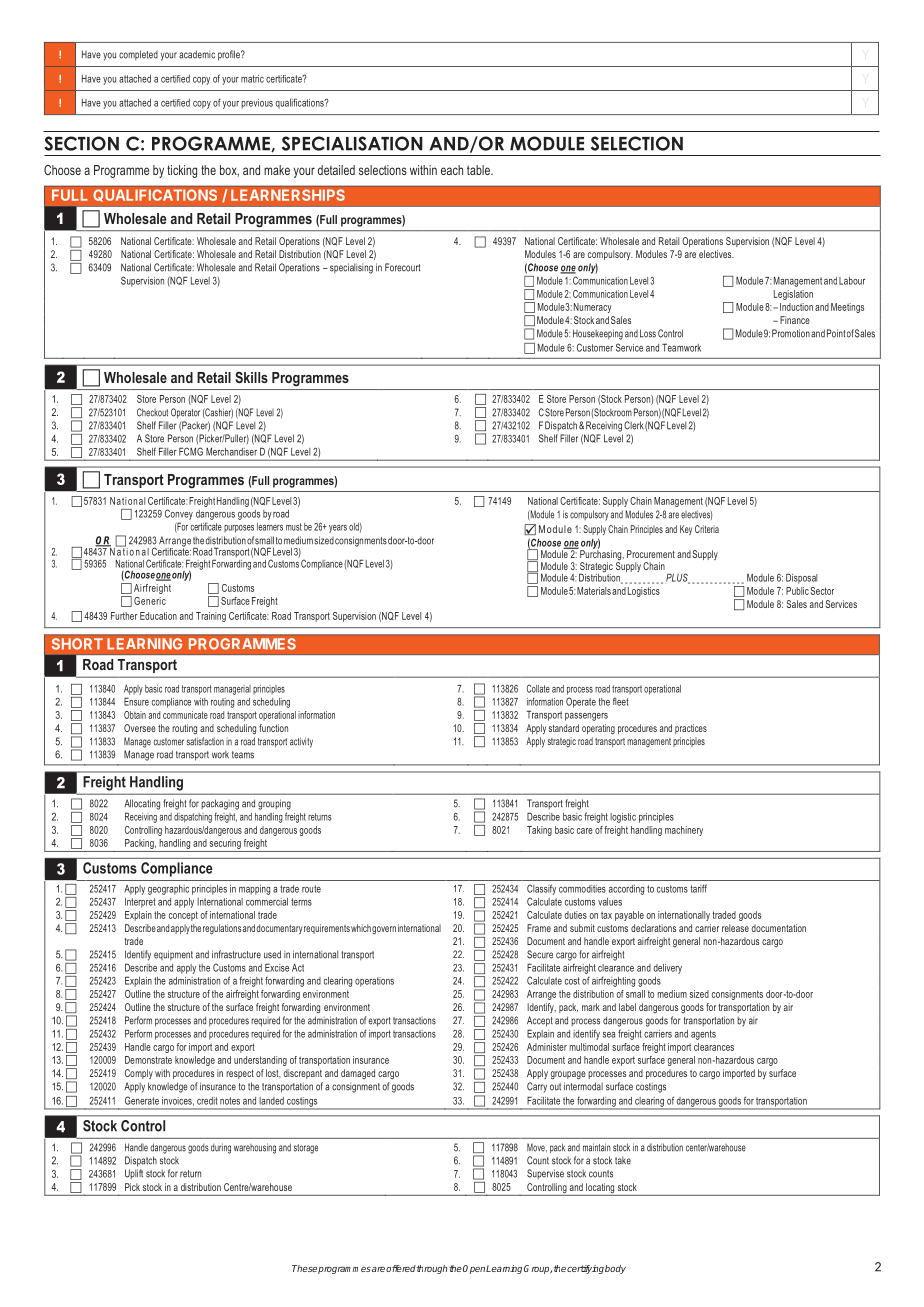 Image resolution: width=924 pixels, height=1307 pixels. I want to click on Operator, so click(185, 413).
